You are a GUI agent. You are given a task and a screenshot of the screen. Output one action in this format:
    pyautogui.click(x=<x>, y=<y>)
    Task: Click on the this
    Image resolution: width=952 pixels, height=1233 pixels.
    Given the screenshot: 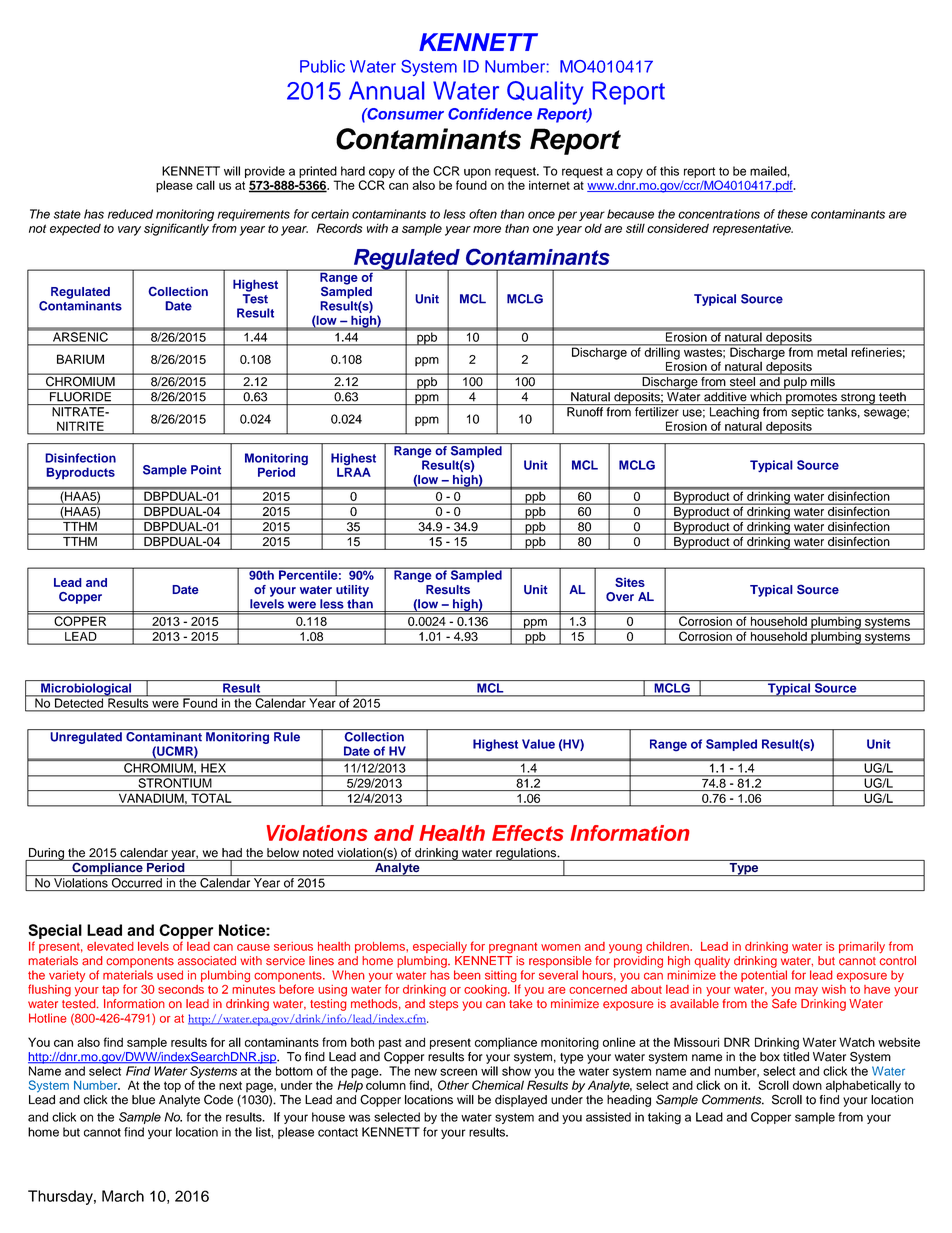 What is the action you would take?
    pyautogui.click(x=669, y=171)
